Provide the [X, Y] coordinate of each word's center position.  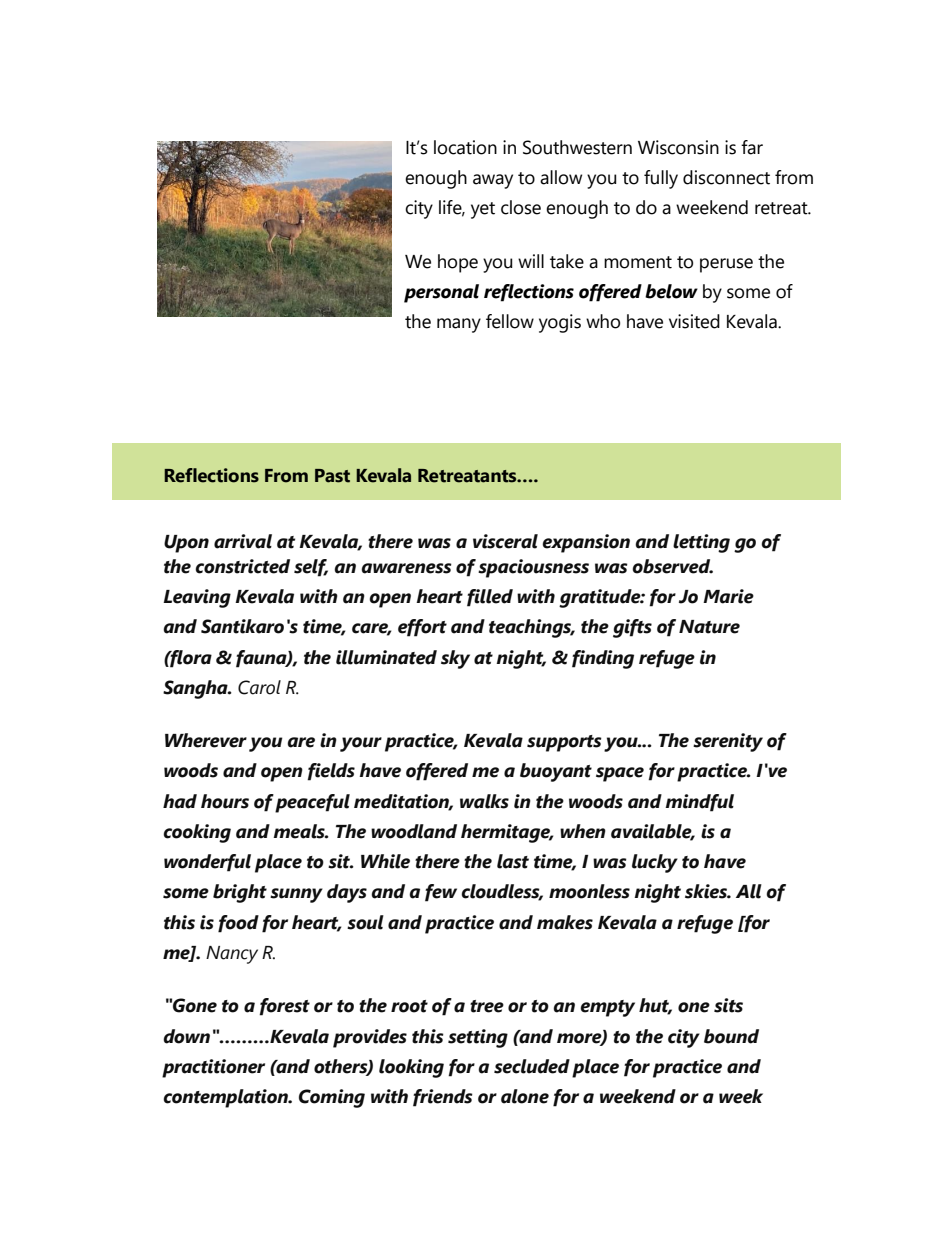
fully [661, 179]
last [513, 861]
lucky [655, 863]
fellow [510, 321]
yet [483, 210]
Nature [709, 627]
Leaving [197, 598]
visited [694, 321]
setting [478, 1038]
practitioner [213, 1068]
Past [332, 476]
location [465, 147]
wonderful [207, 863]
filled [490, 598]
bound [731, 1036]
